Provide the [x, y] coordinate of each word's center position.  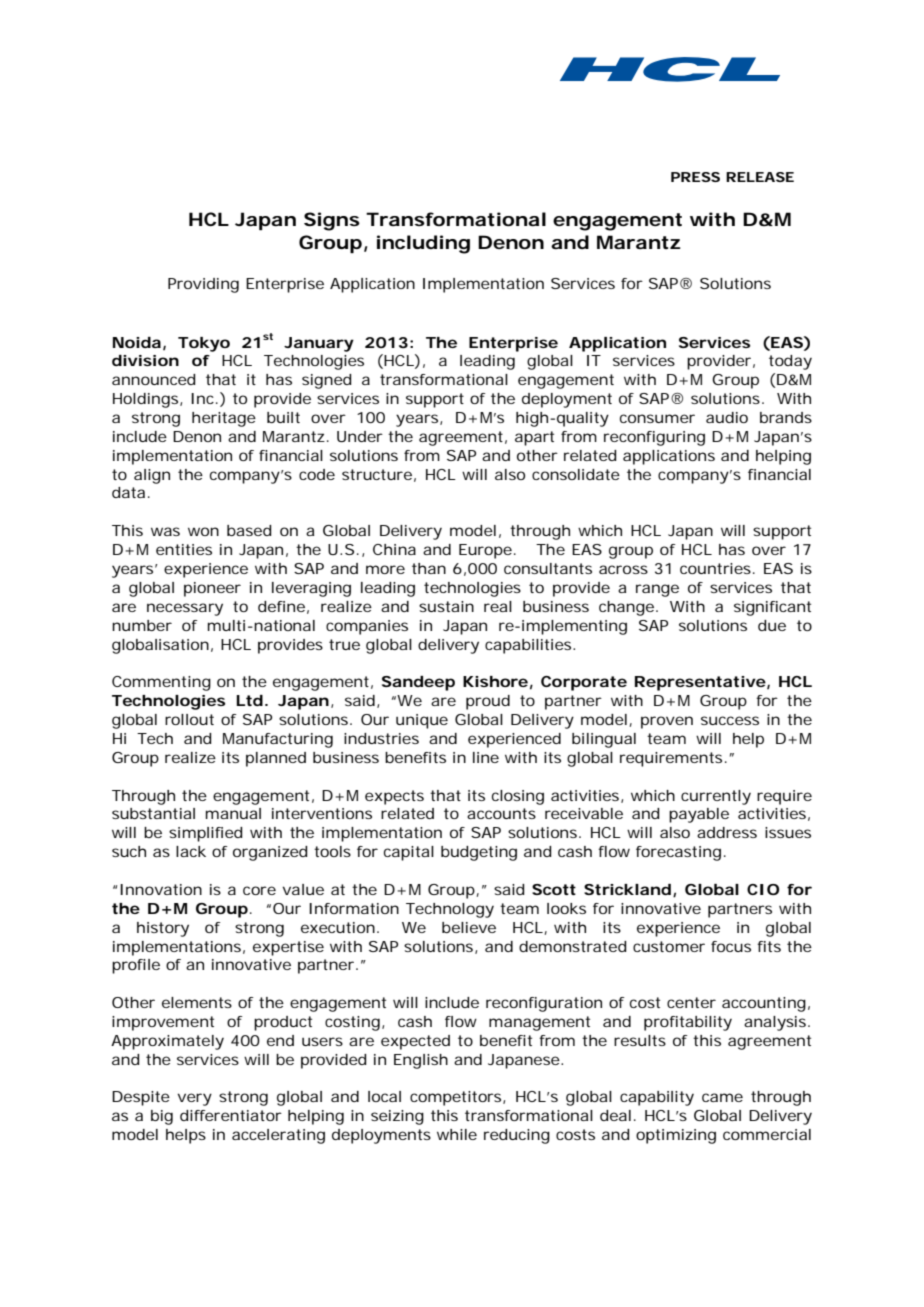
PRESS [695, 177]
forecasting [678, 853]
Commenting [161, 683]
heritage [224, 419]
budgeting [479, 853]
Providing [203, 285]
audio [727, 417]
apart [534, 438]
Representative [700, 683]
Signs [332, 221]
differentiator [231, 1115]
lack [191, 851]
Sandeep [418, 683]
